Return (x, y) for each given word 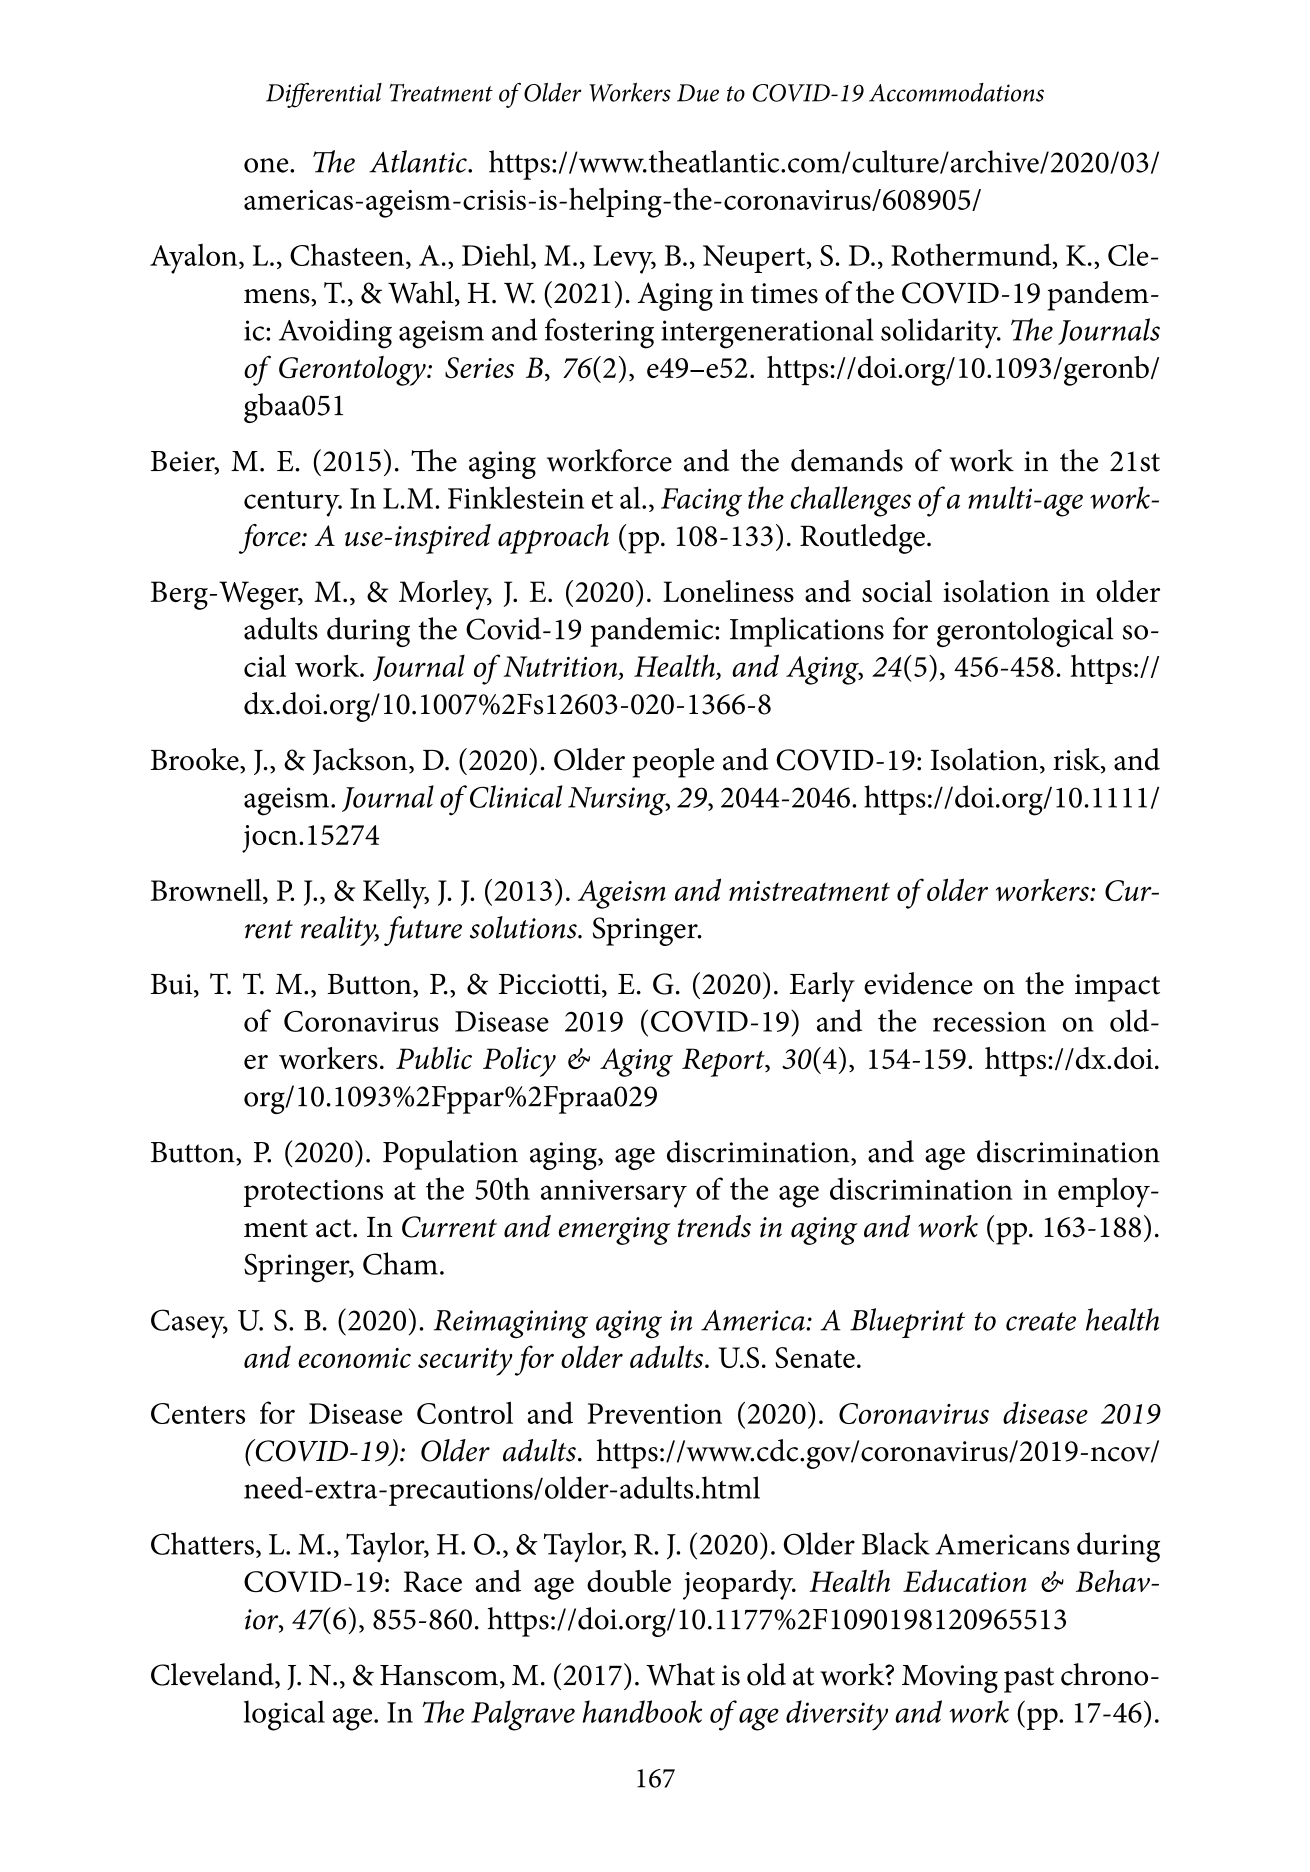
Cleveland (213, 1675)
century (293, 504)
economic (354, 1358)
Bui (173, 985)
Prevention (654, 1413)
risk (1077, 760)
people (673, 763)
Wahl (422, 293)
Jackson (361, 761)
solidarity (940, 333)
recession (989, 1021)
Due (698, 93)
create (1041, 1321)
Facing (701, 502)
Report (724, 1062)
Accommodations (956, 92)
